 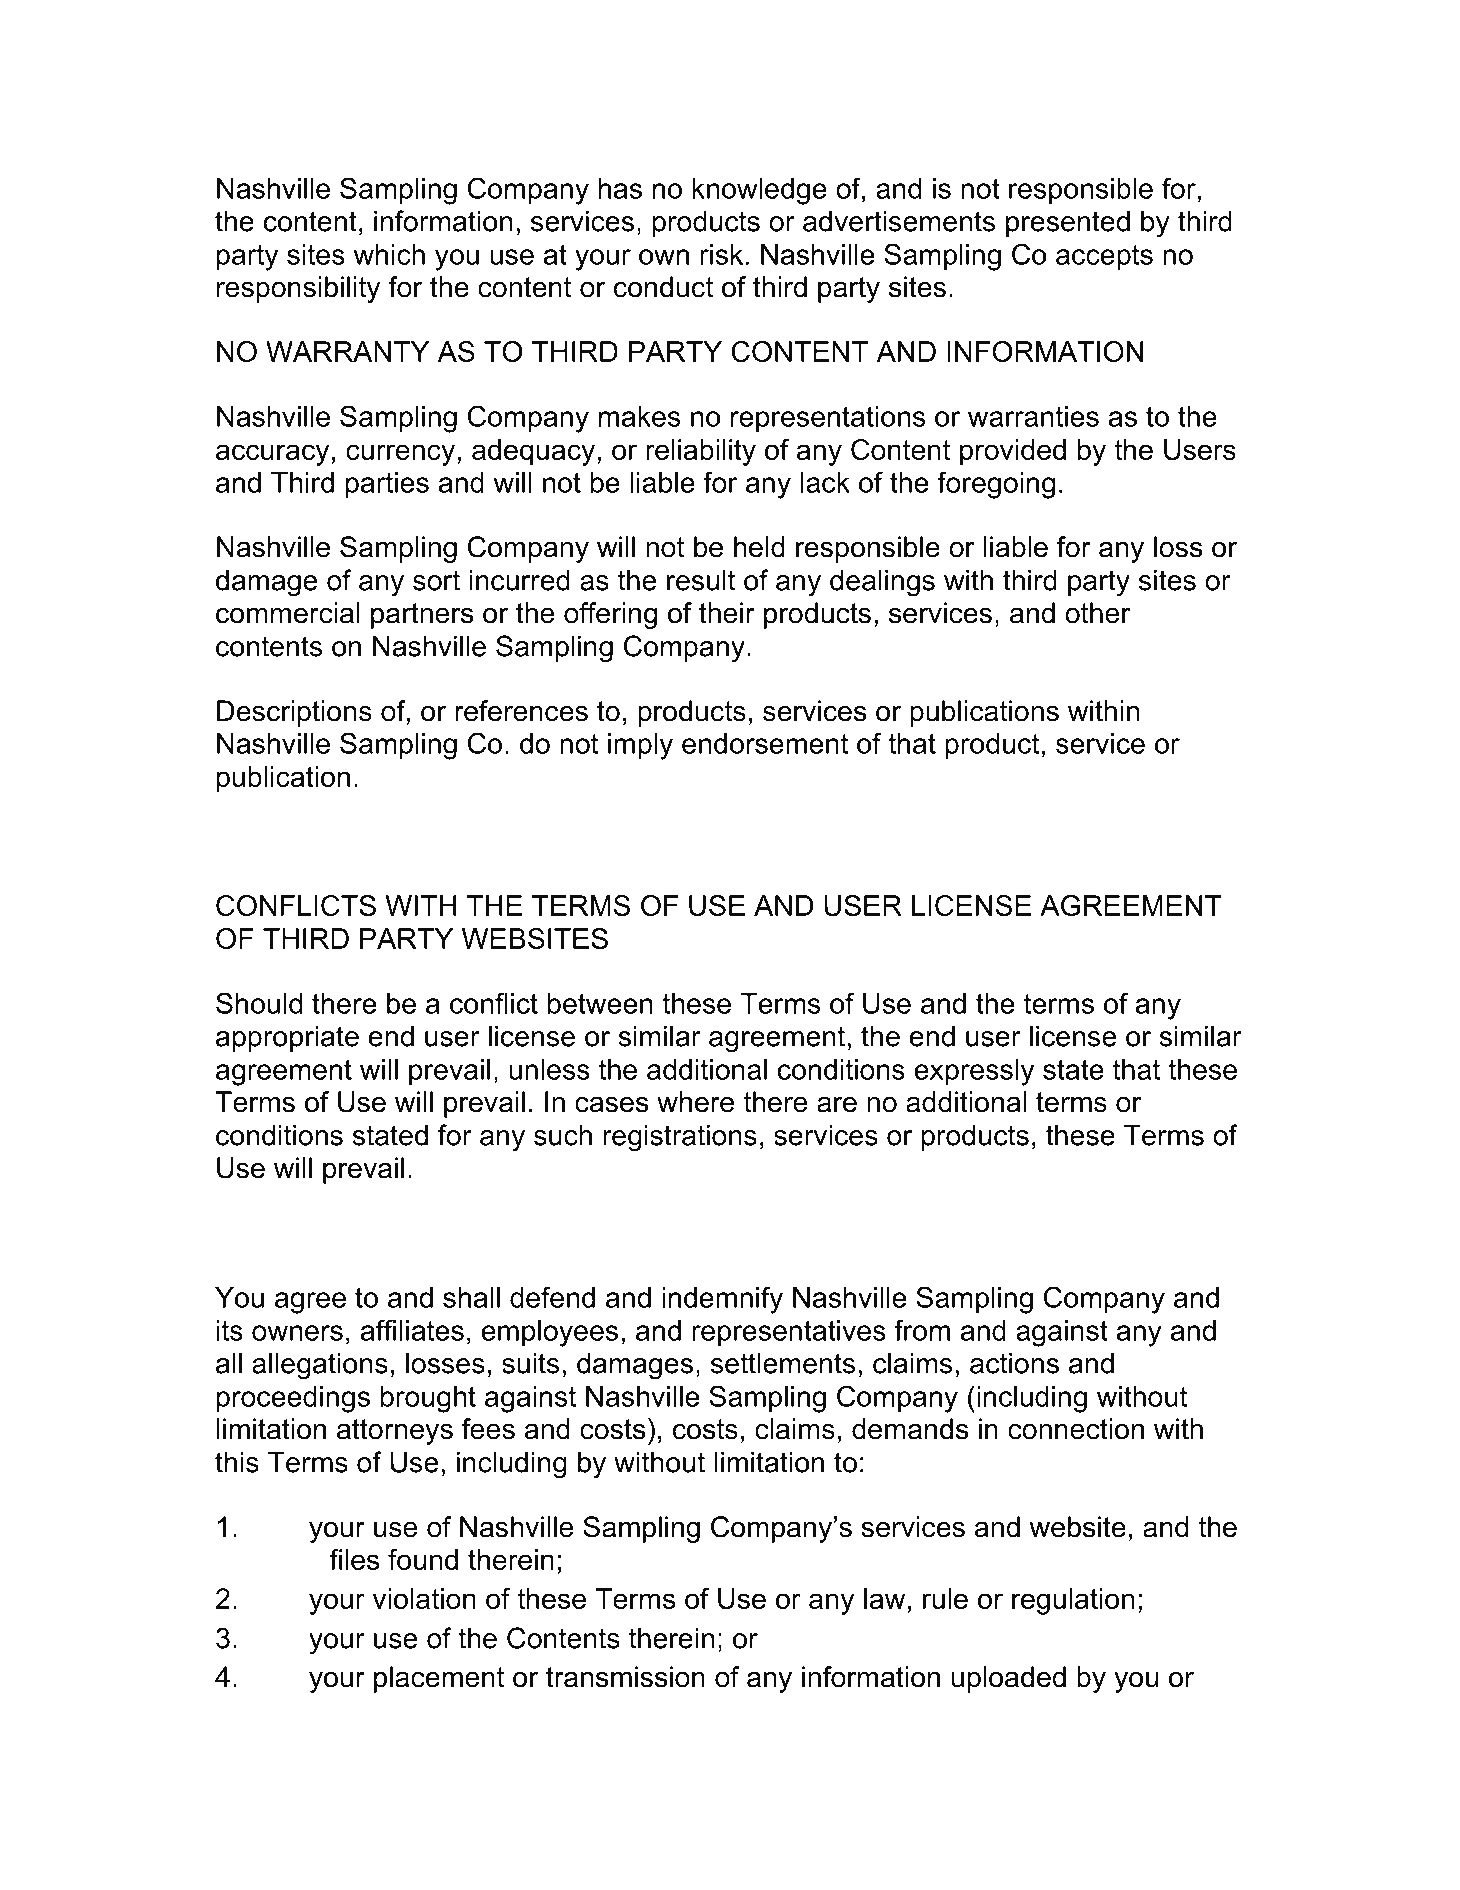 I want to click on risk, so click(x=721, y=254).
